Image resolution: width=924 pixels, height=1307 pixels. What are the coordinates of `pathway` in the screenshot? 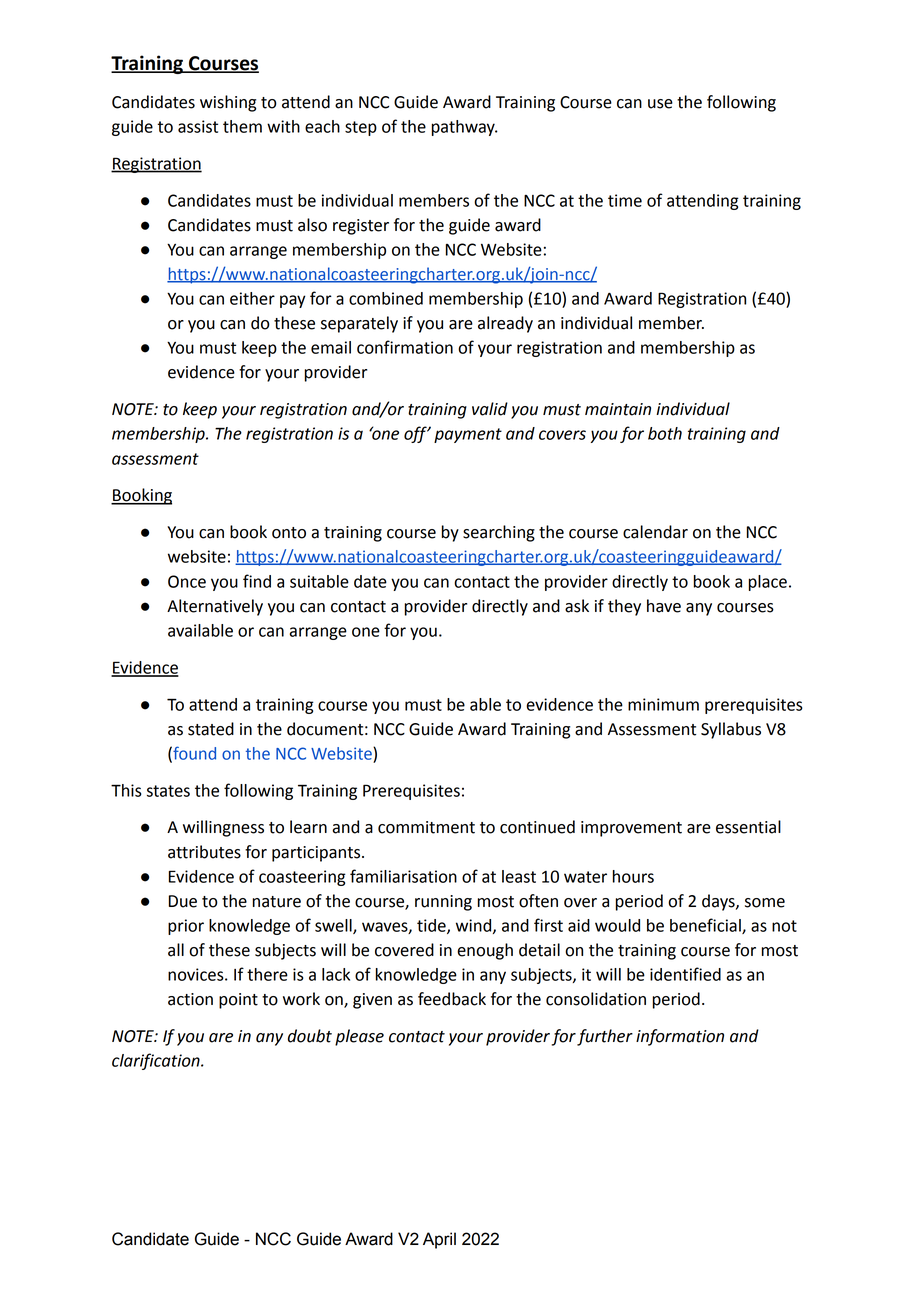 It's located at (464, 128).
